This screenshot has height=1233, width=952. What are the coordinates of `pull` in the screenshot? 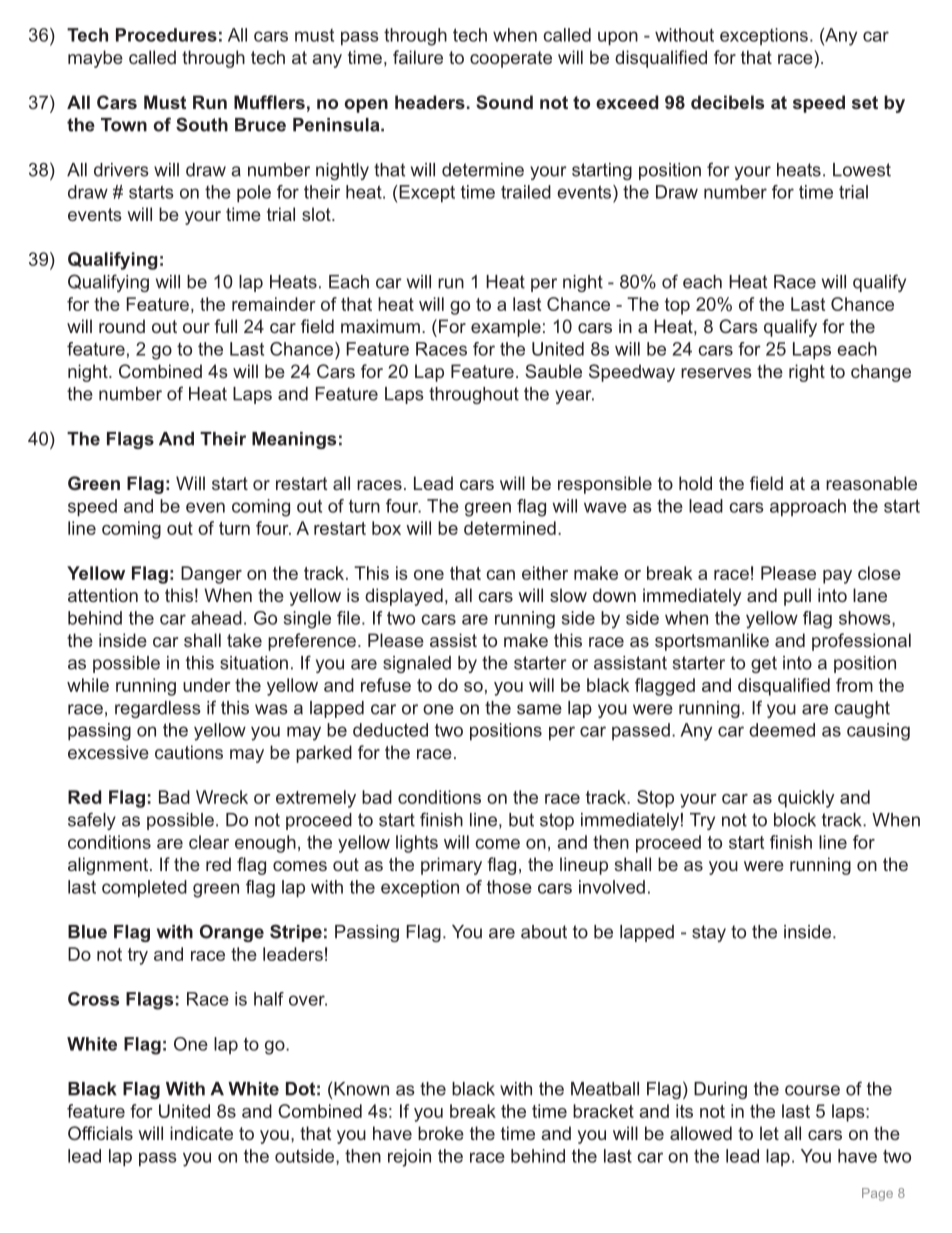 It's located at (797, 597).
